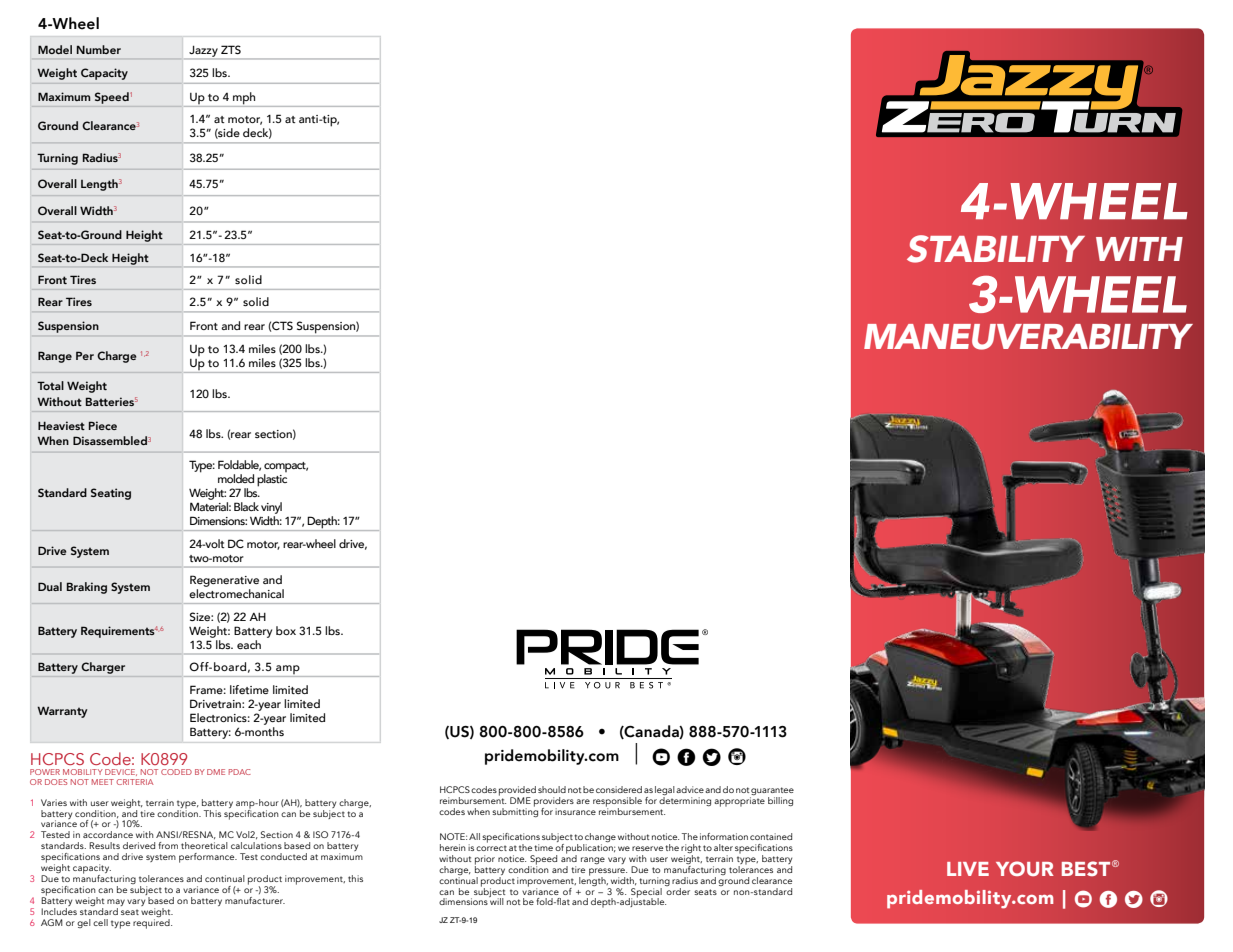  What do you see at coordinates (496, 900) in the document?
I see `will` at bounding box center [496, 900].
